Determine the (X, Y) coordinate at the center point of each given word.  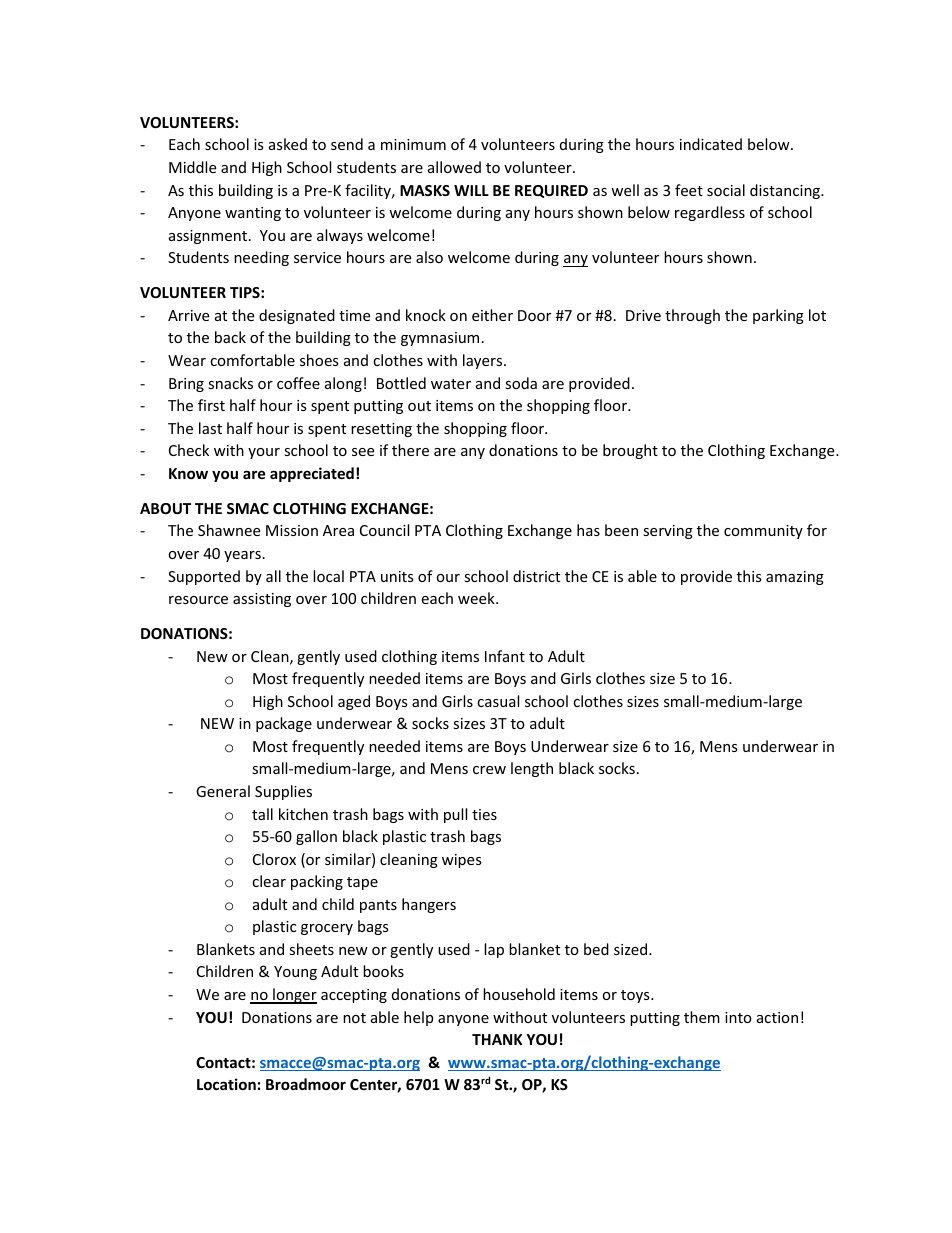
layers (484, 361)
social (726, 190)
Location (226, 1084)
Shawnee (229, 530)
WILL (471, 190)
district (536, 576)
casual (498, 701)
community (763, 532)
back (230, 337)
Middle (192, 167)
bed (596, 949)
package (284, 724)
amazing (795, 578)
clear (269, 881)
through (692, 316)
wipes (462, 861)
